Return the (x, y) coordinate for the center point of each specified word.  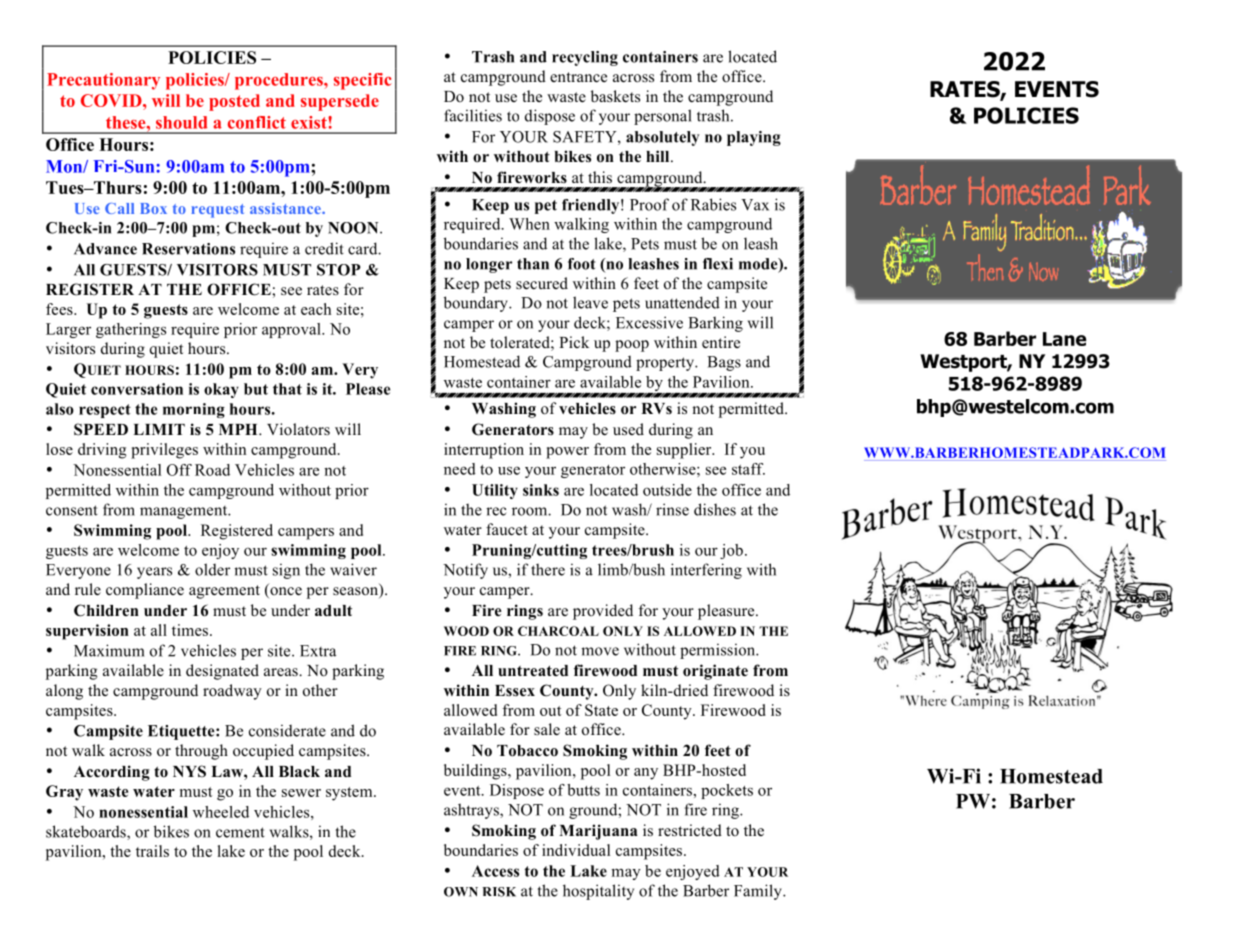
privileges (164, 451)
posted (234, 102)
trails (152, 851)
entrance (578, 77)
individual (576, 850)
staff (748, 469)
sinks (541, 490)
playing (754, 138)
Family (759, 892)
